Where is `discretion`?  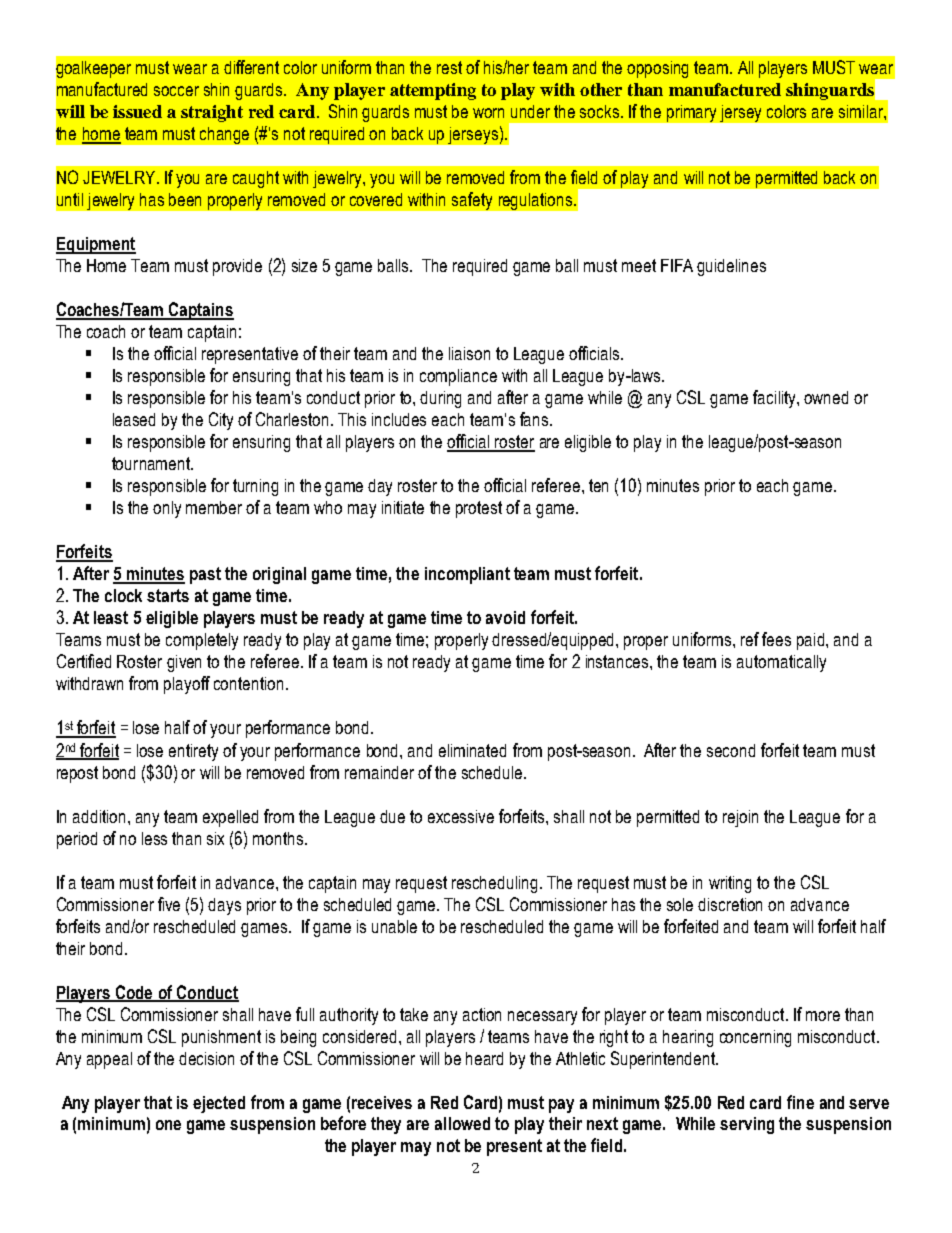 discretion is located at coordinates (730, 904).
